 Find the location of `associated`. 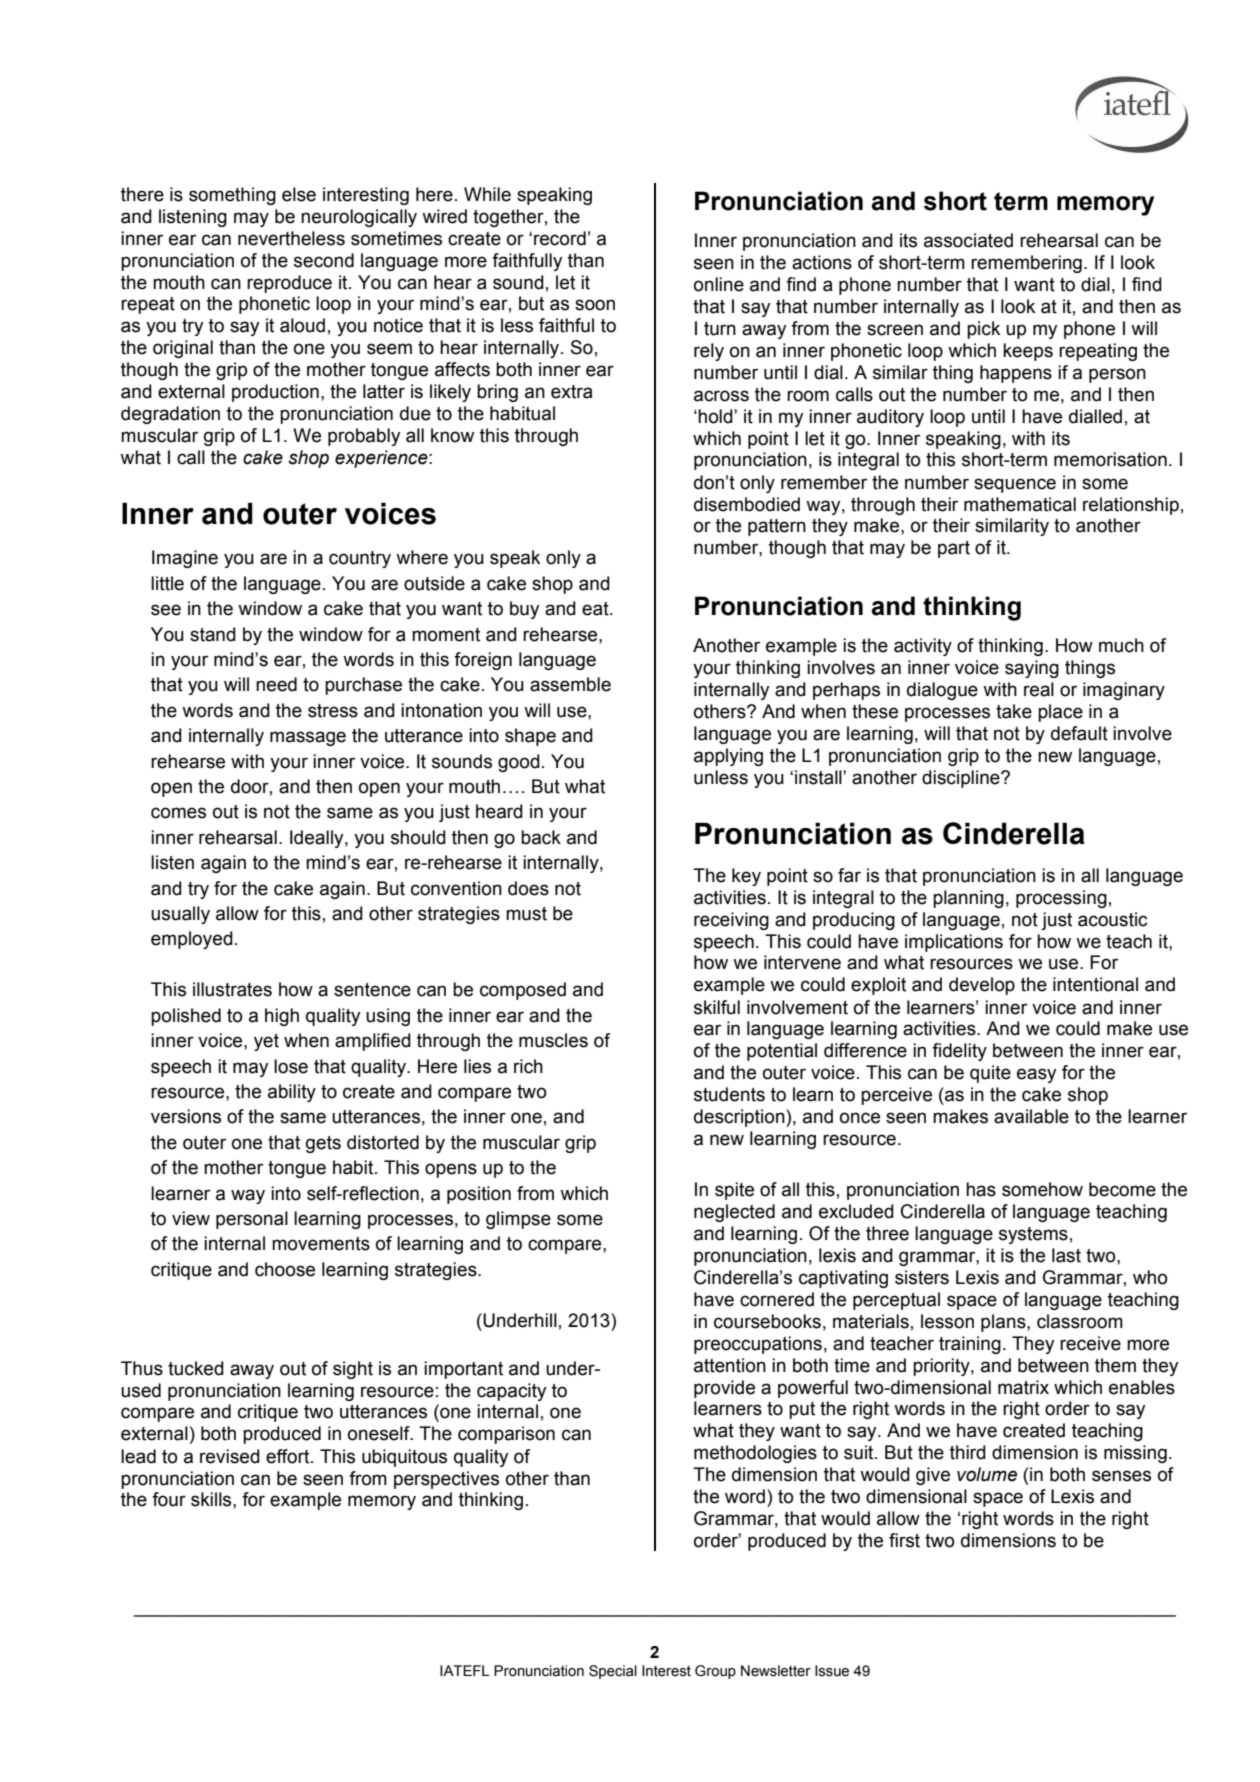

associated is located at coordinates (968, 240).
